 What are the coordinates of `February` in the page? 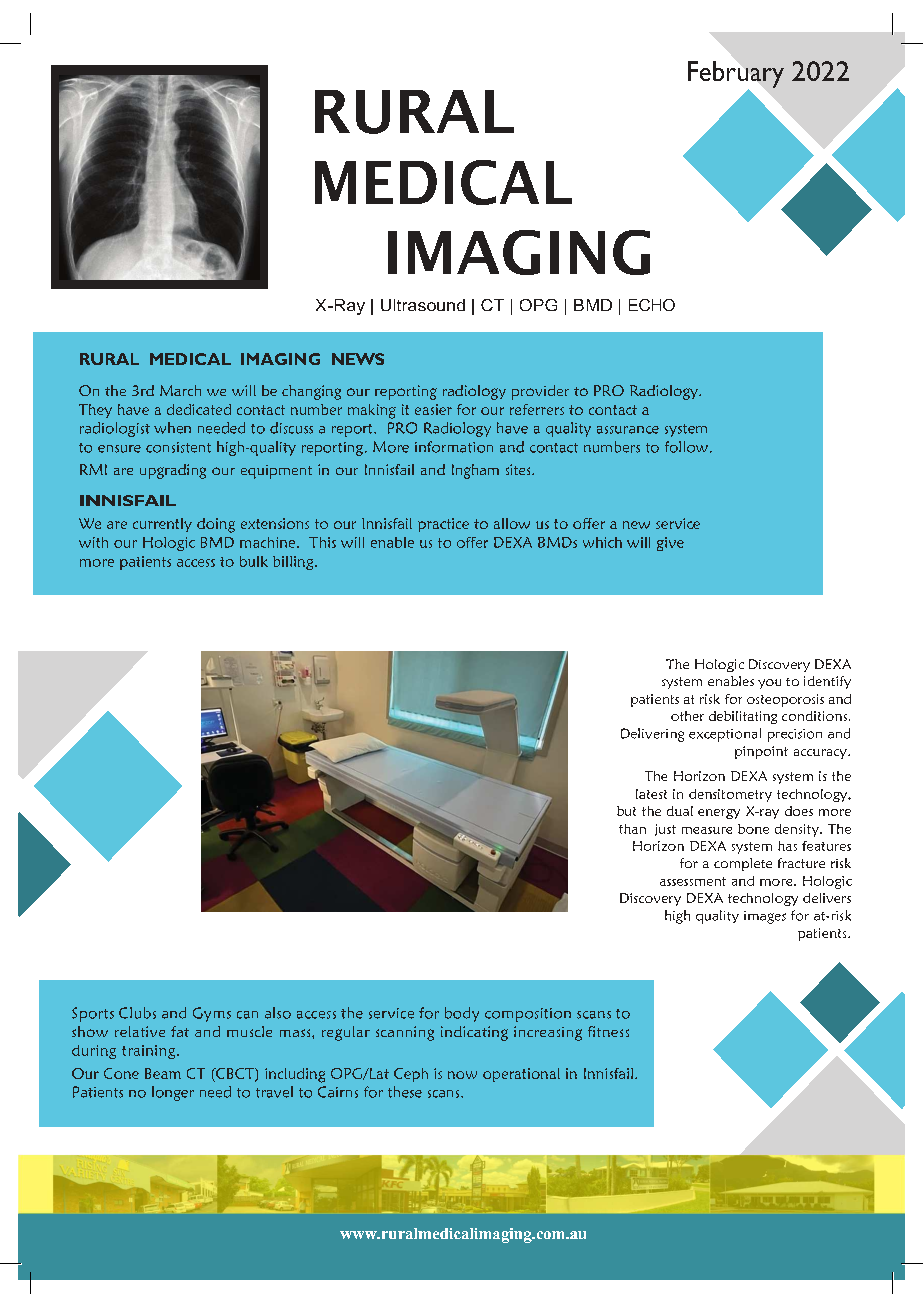 It's located at (736, 75).
